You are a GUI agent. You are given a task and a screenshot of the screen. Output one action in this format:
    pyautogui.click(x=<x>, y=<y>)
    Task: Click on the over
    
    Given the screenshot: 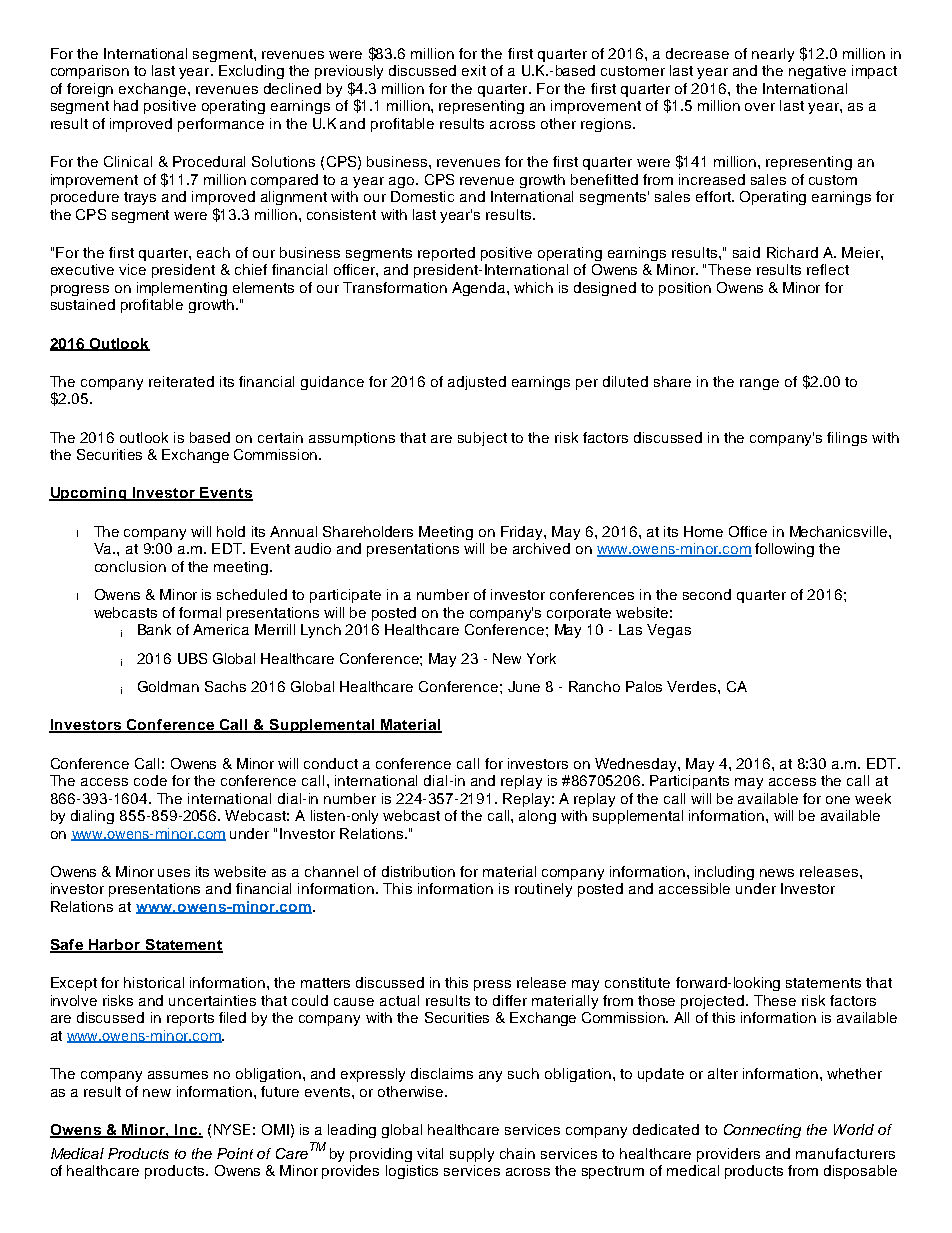 What is the action you would take?
    pyautogui.click(x=760, y=107)
